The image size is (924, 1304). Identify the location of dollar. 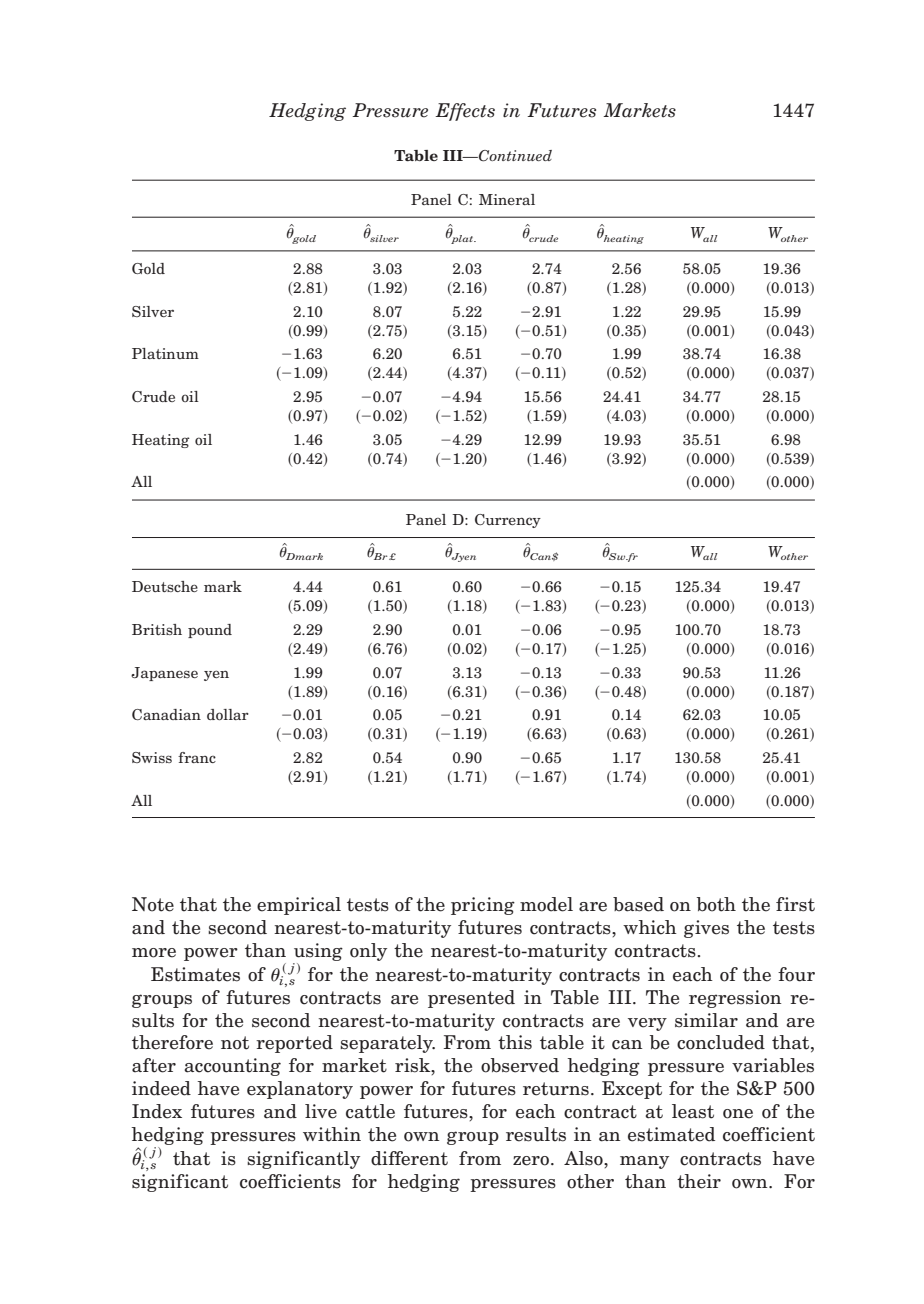
(228, 714).
